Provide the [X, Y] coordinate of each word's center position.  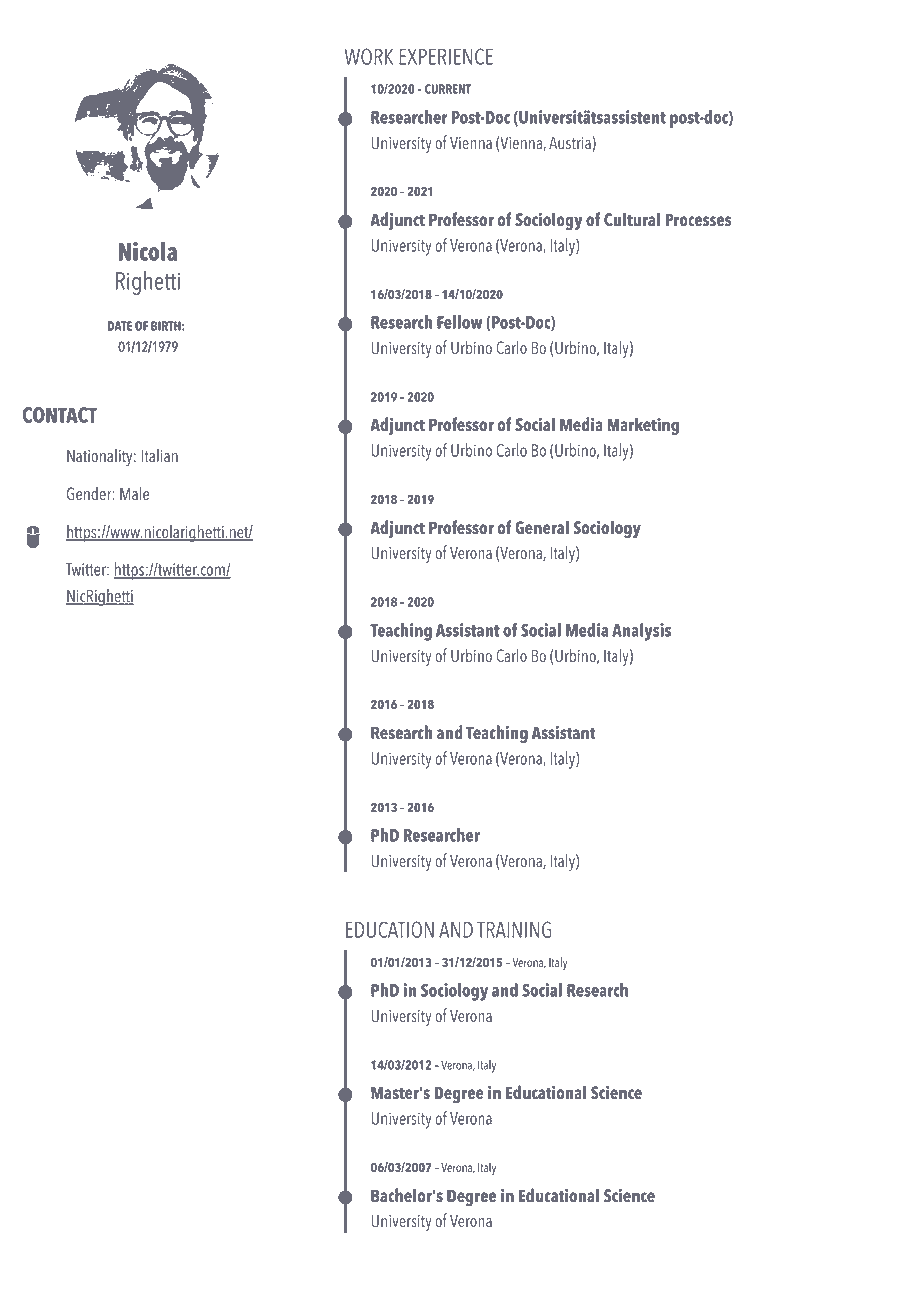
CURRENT [448, 89]
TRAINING [514, 929]
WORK [369, 56]
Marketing [643, 426]
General [542, 528]
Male [134, 494]
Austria [571, 144]
